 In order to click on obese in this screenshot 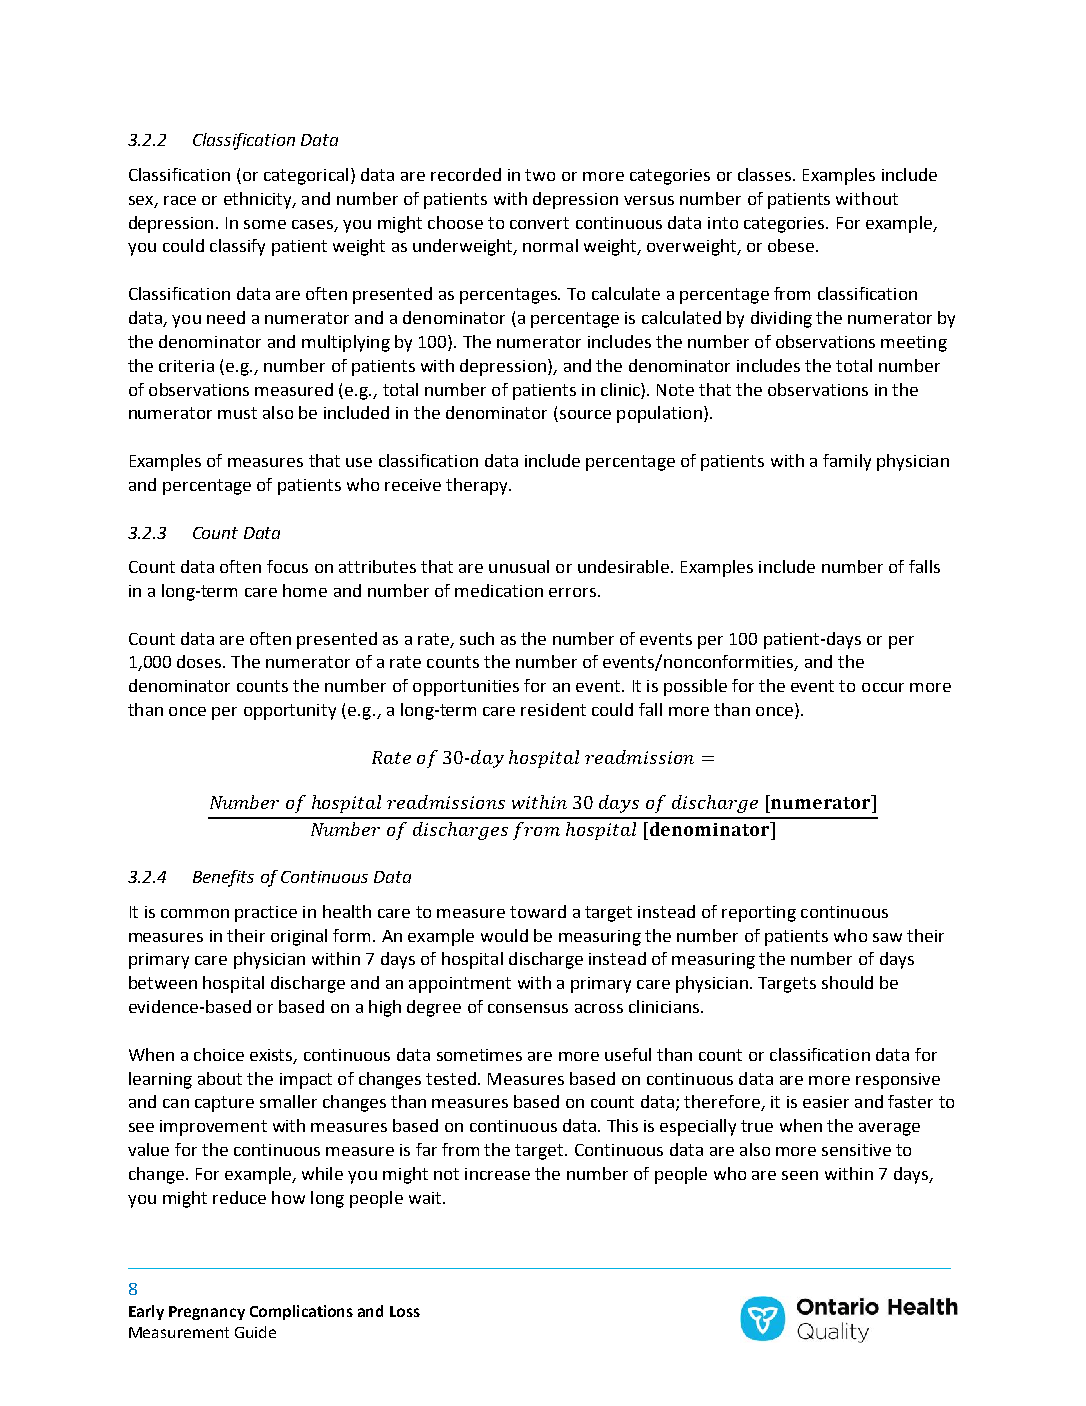, I will do `click(792, 245)`.
